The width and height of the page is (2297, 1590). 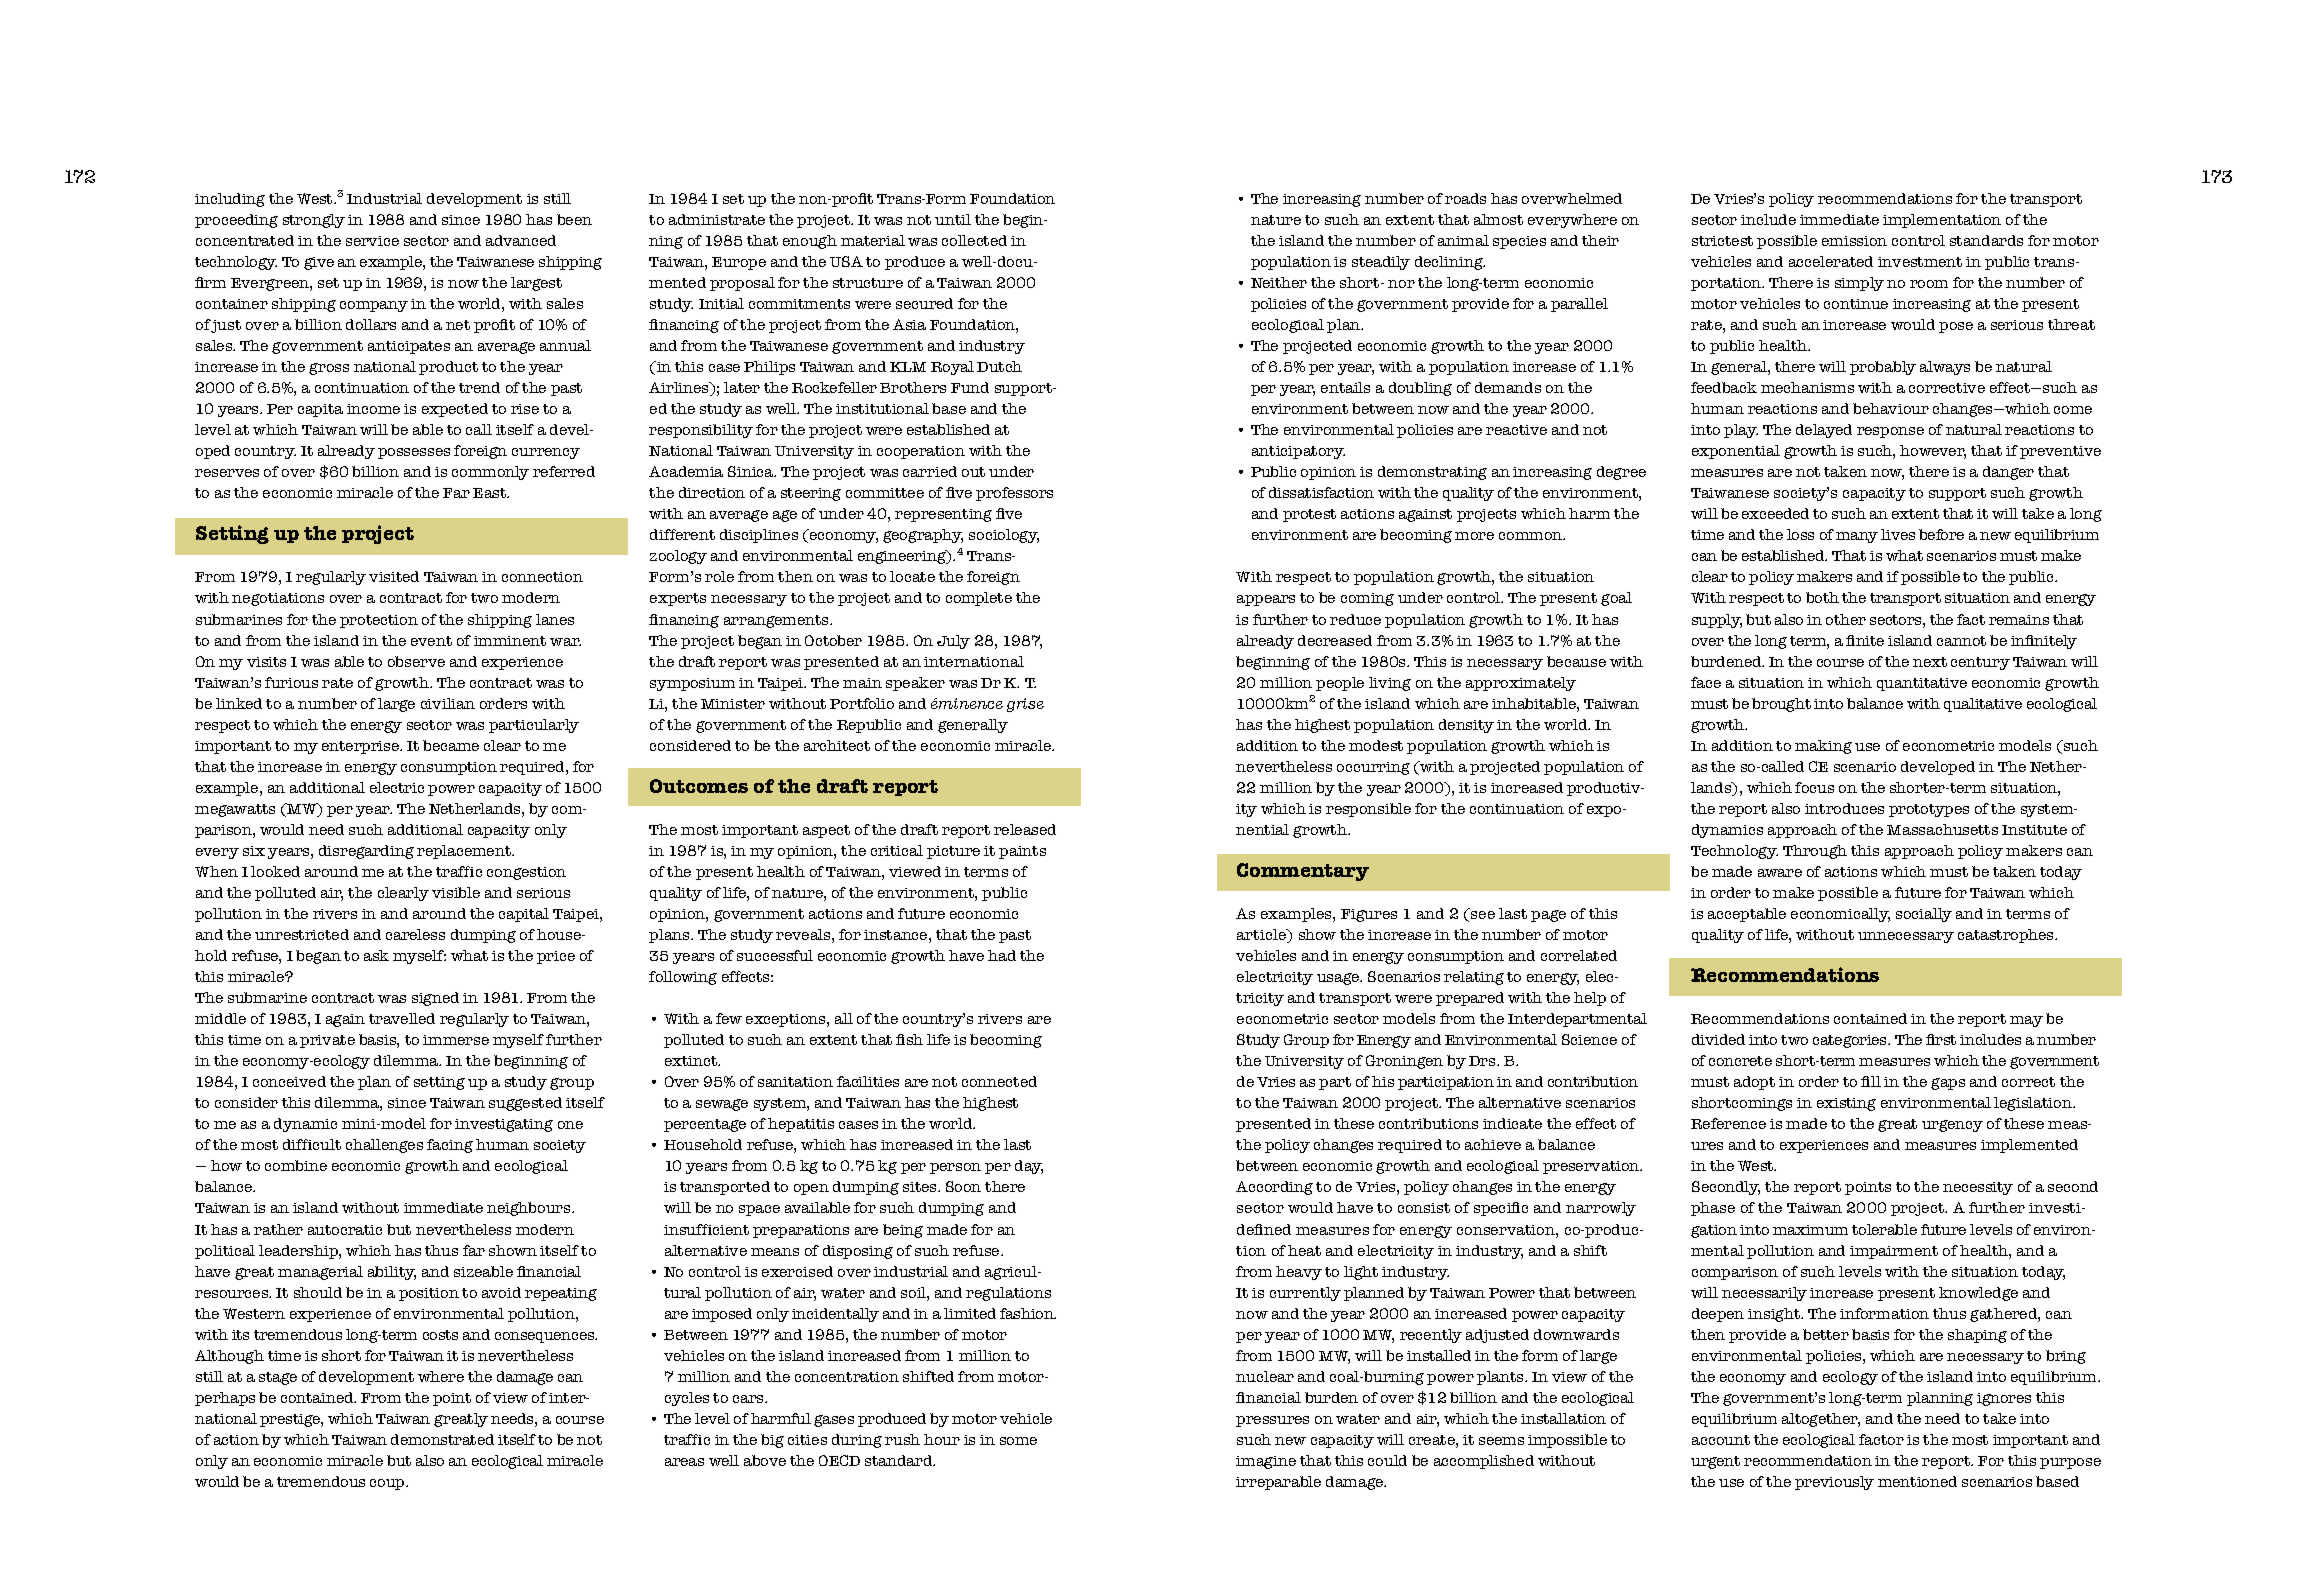 What do you see at coordinates (388, 1484) in the page?
I see `coup` at bounding box center [388, 1484].
